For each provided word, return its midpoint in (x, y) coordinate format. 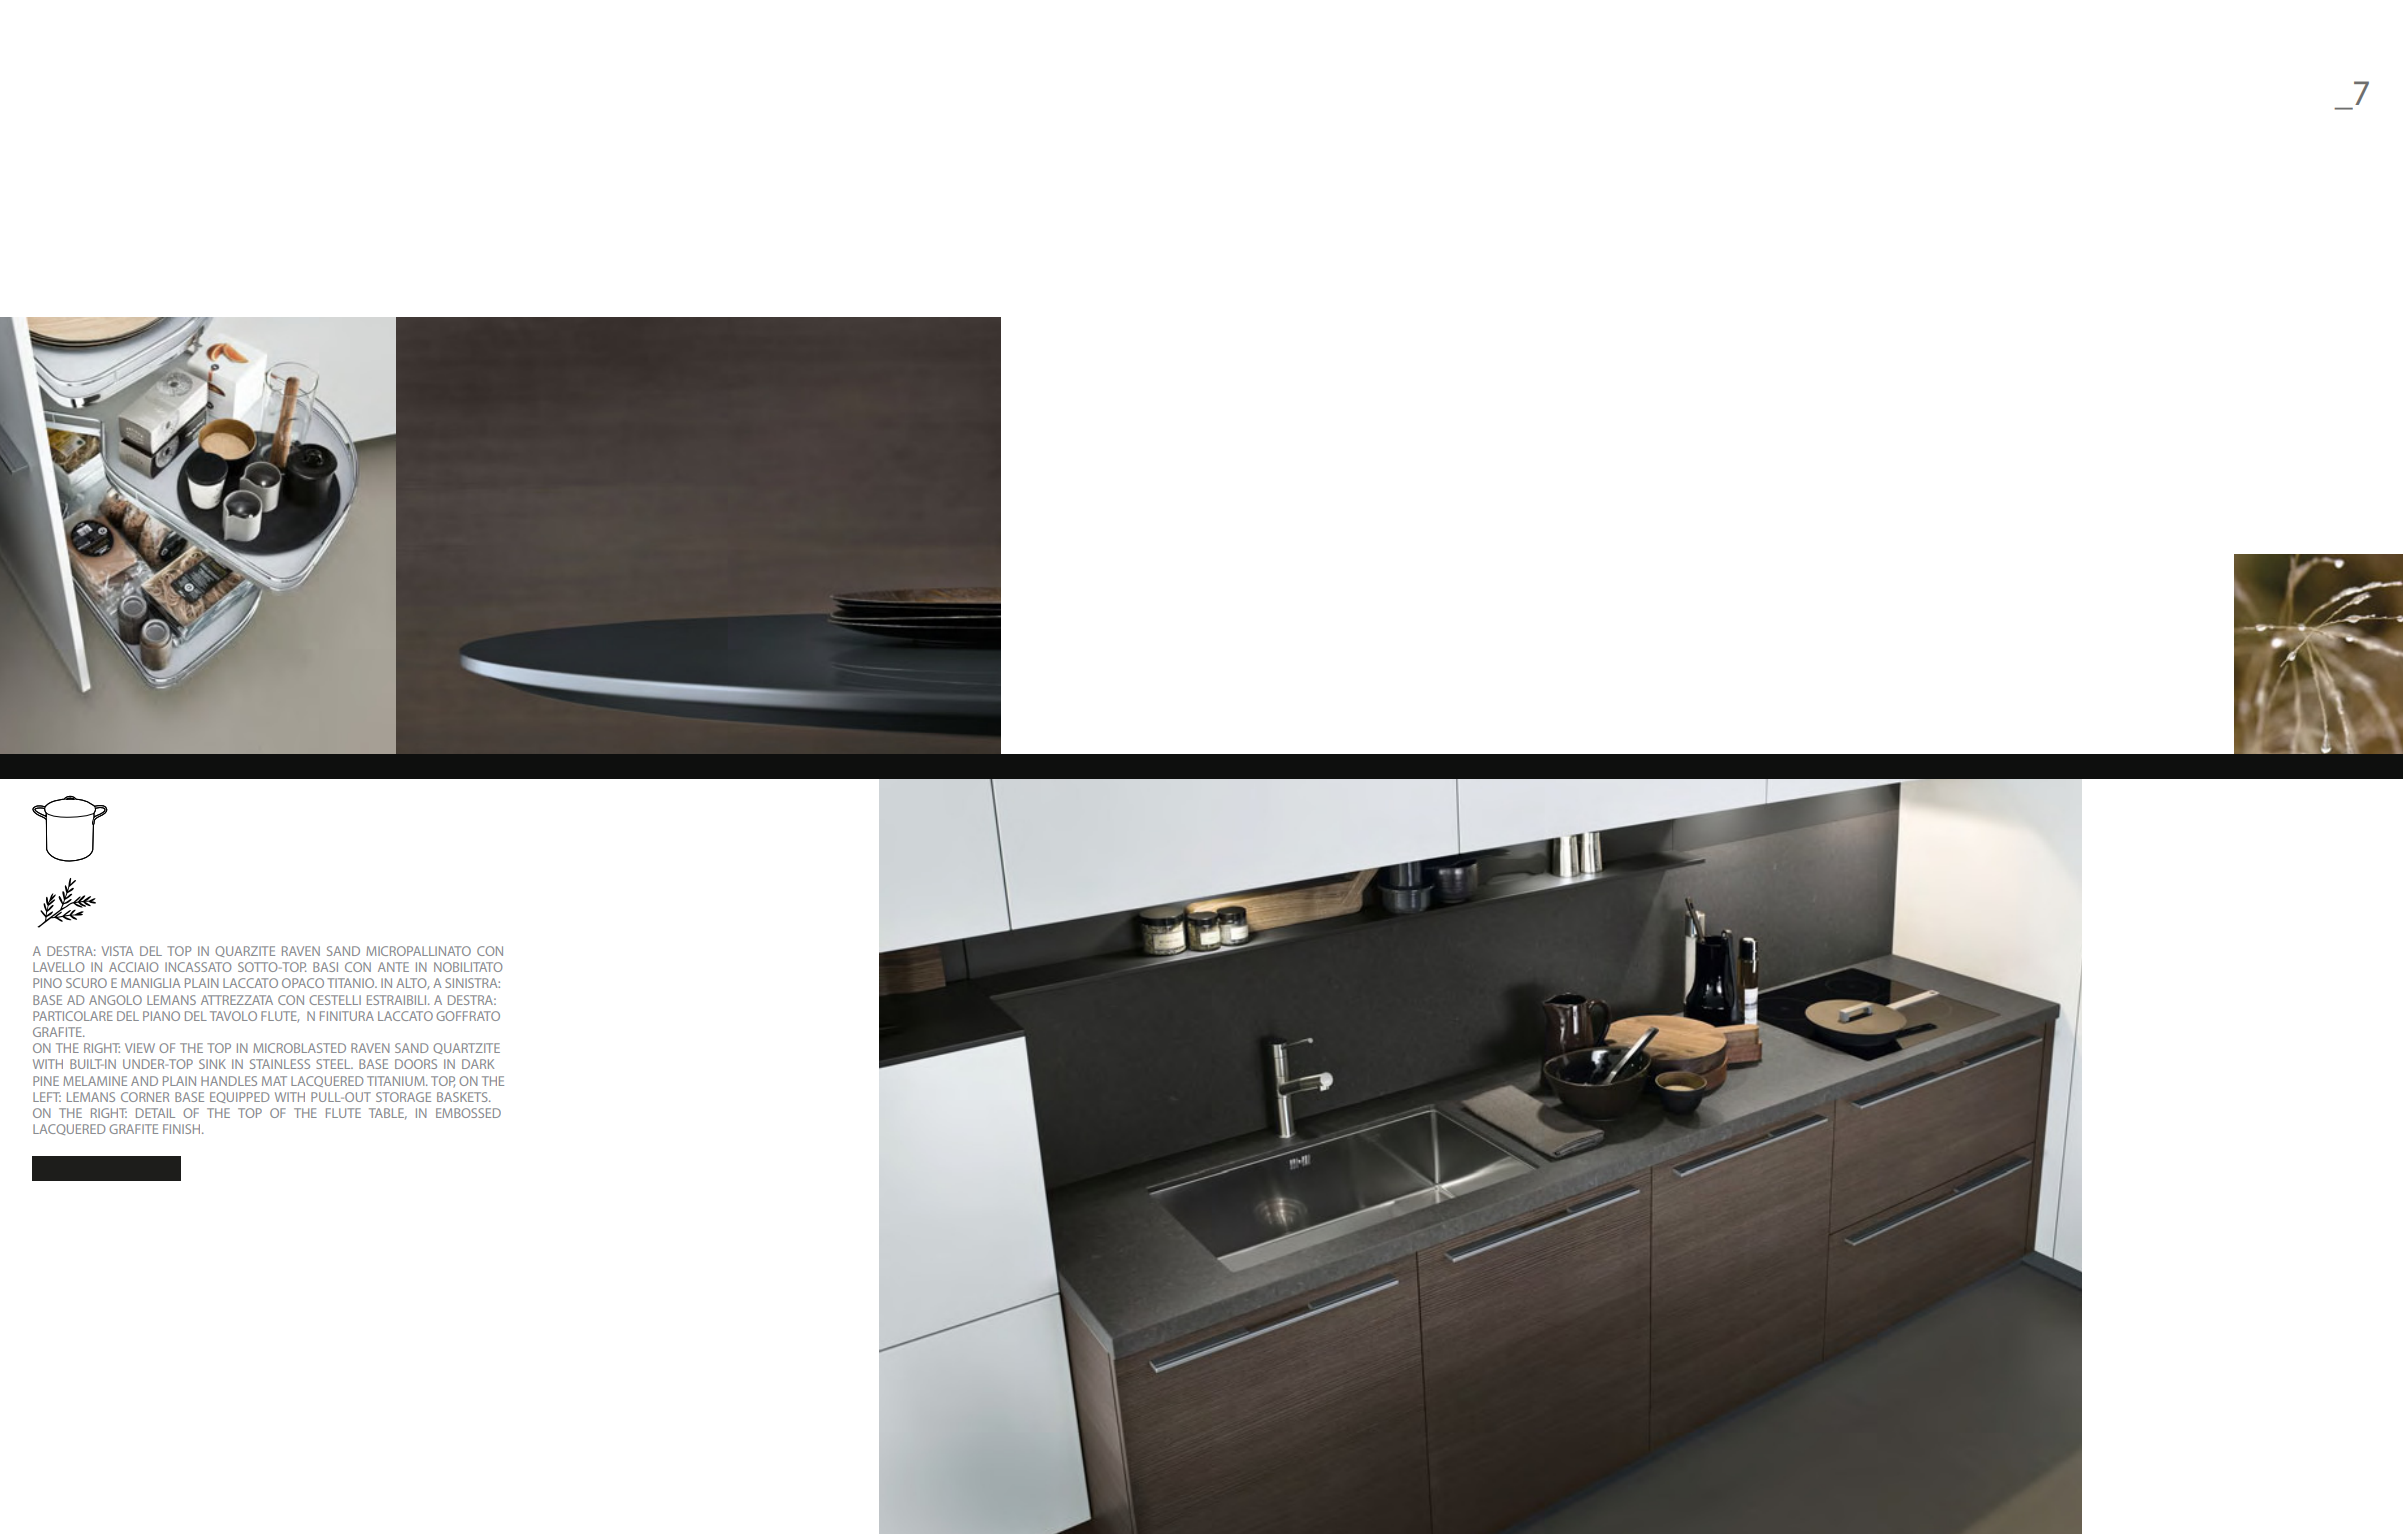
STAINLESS (280, 1064)
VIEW (140, 1048)
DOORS (416, 1064)
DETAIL (155, 1113)
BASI (325, 967)
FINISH (183, 1129)
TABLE (388, 1114)
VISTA (117, 951)
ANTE (393, 967)
